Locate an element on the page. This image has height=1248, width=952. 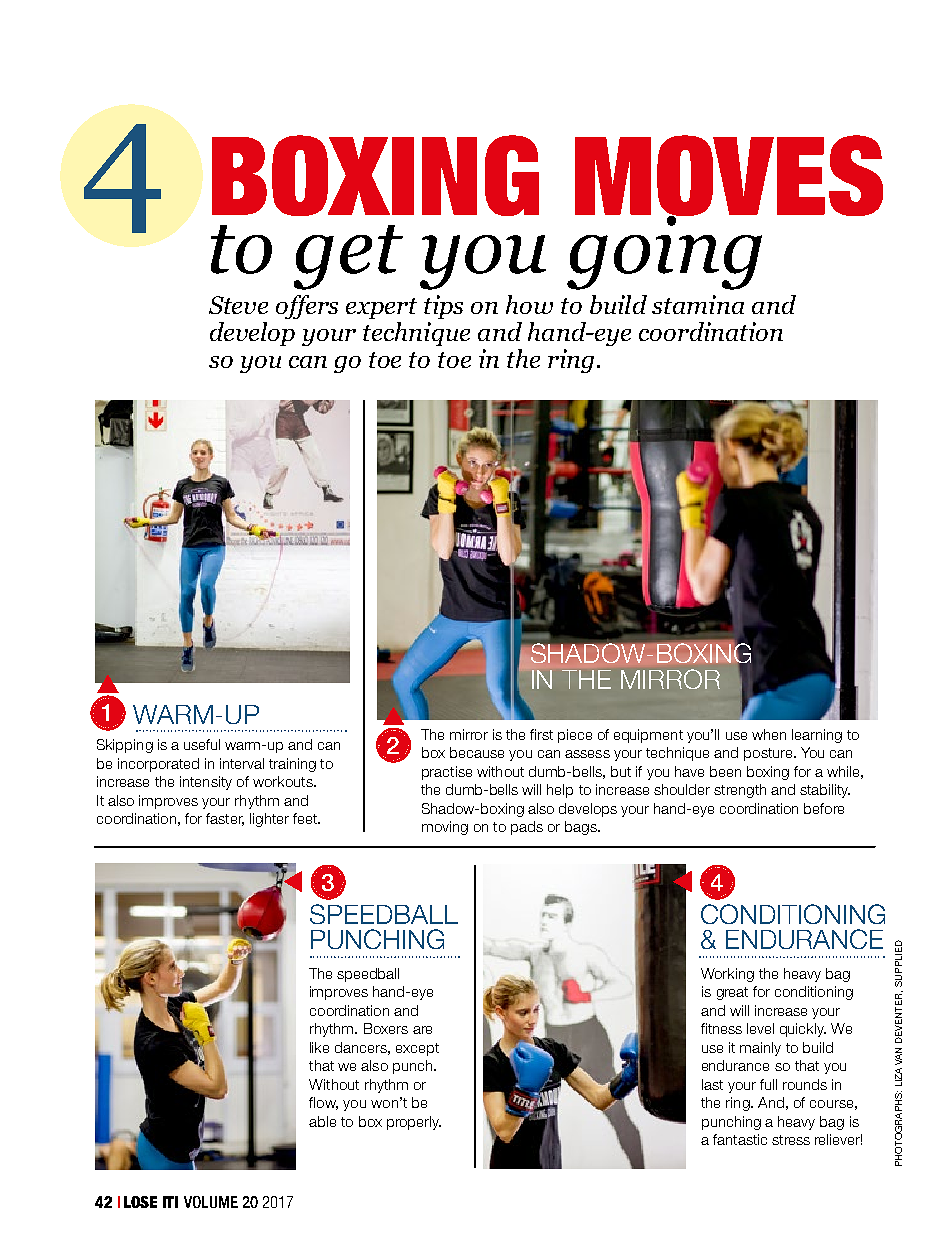
MOVES is located at coordinates (729, 177).
